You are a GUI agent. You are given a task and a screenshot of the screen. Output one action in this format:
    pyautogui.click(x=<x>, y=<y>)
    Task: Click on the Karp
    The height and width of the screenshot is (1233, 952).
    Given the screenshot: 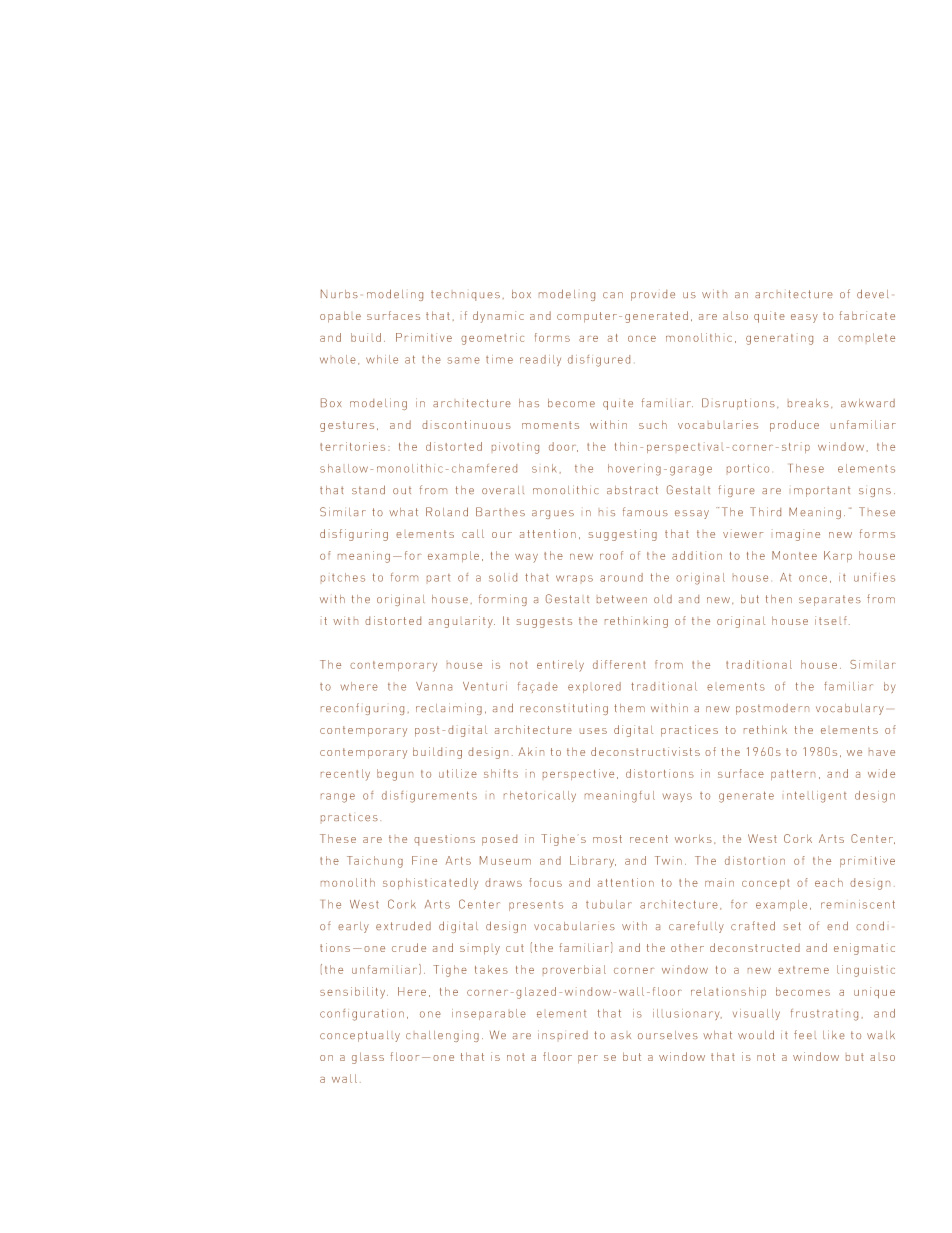 What is the action you would take?
    pyautogui.click(x=838, y=556)
